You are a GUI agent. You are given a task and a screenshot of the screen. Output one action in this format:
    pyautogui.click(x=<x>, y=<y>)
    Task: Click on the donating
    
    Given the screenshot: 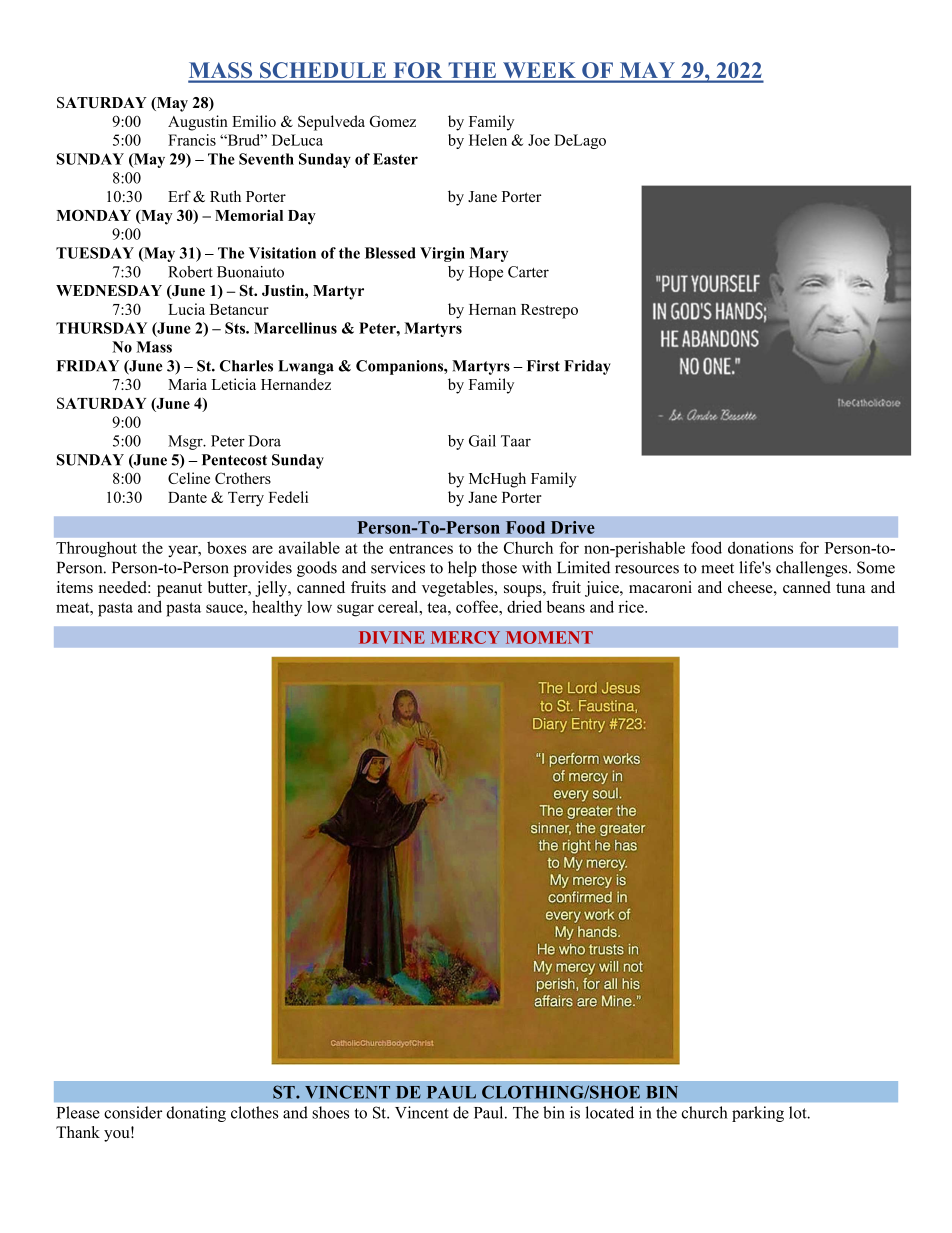 What is the action you would take?
    pyautogui.click(x=196, y=1114)
